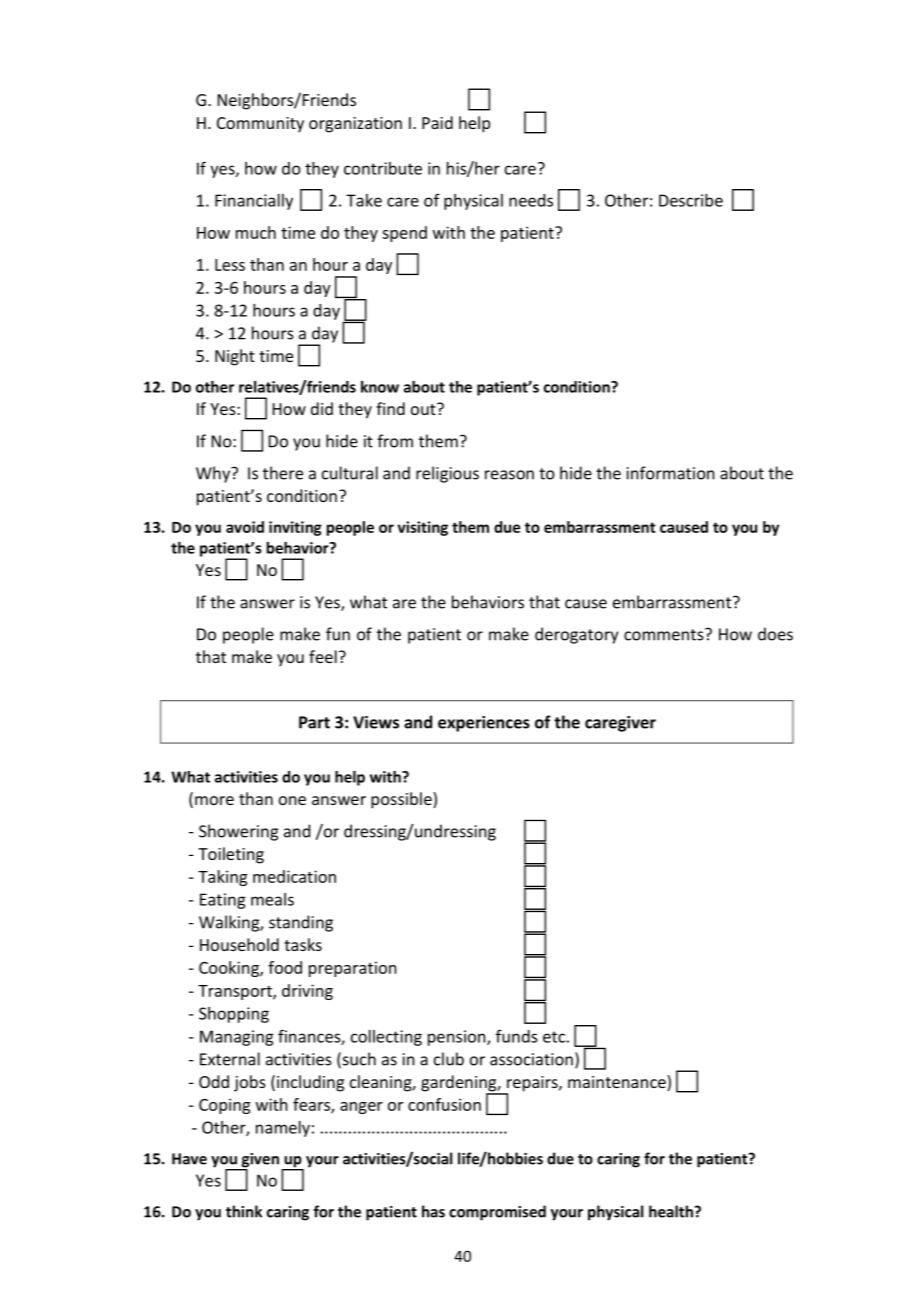 Image resolution: width=924 pixels, height=1309 pixels. Describe the element at coordinates (259, 1161) in the image. I see `given` at that location.
